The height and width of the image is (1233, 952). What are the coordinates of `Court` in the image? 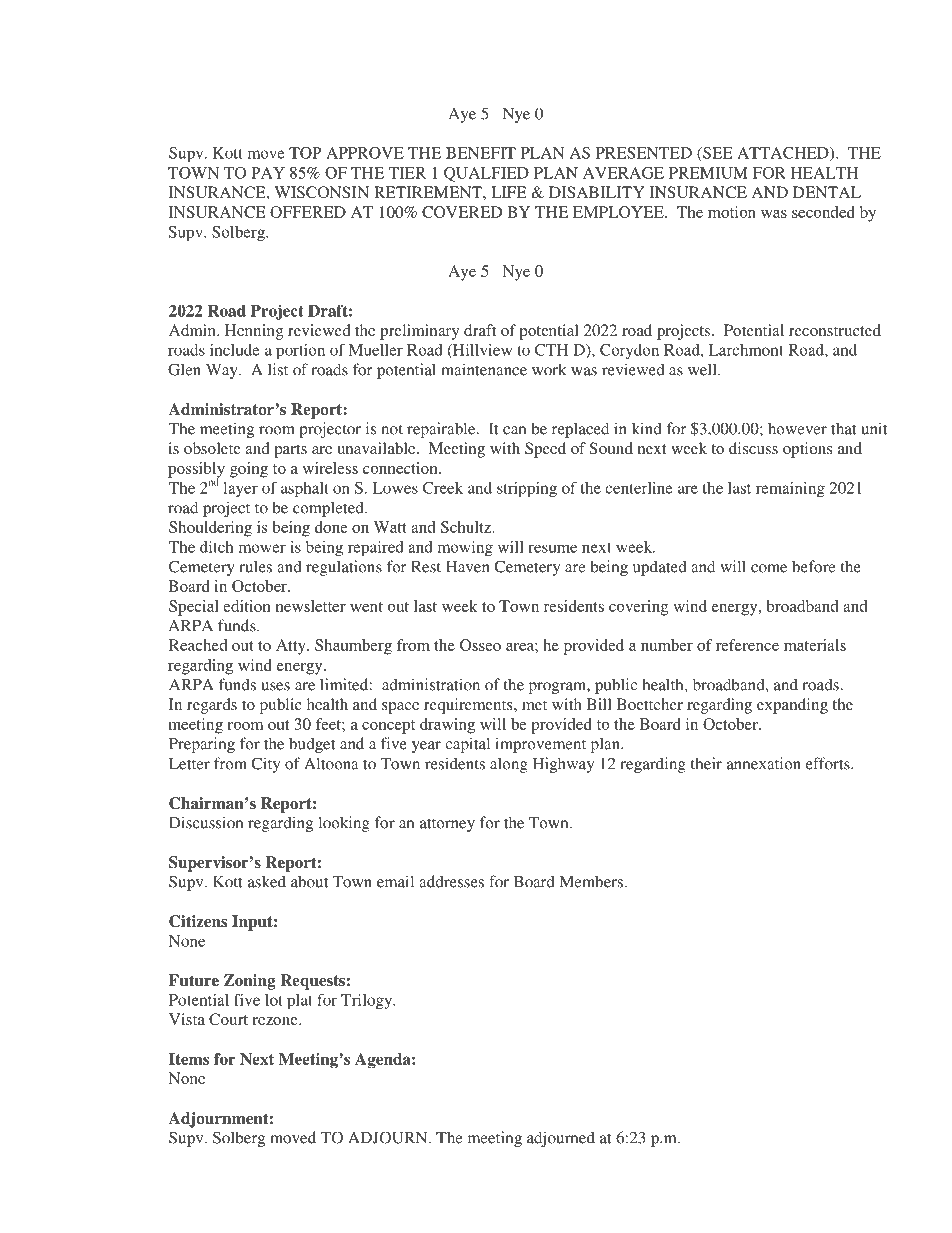 It's located at (228, 1019).
